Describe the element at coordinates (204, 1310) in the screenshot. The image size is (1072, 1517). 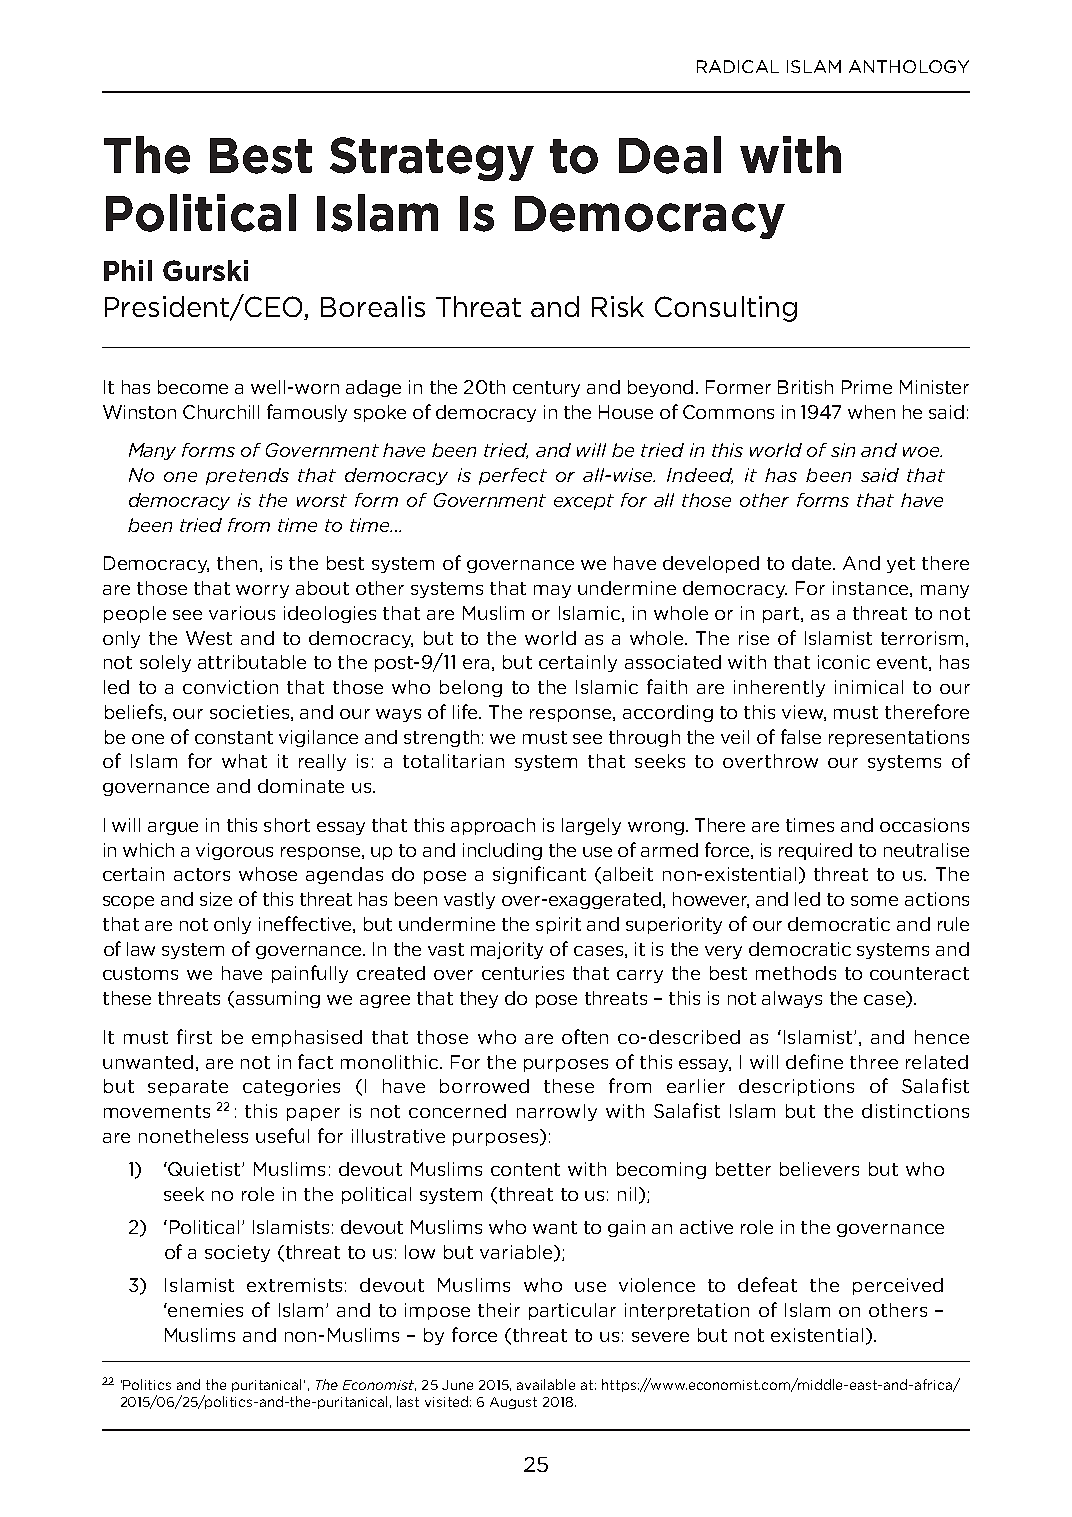
I see `enemies` at that location.
